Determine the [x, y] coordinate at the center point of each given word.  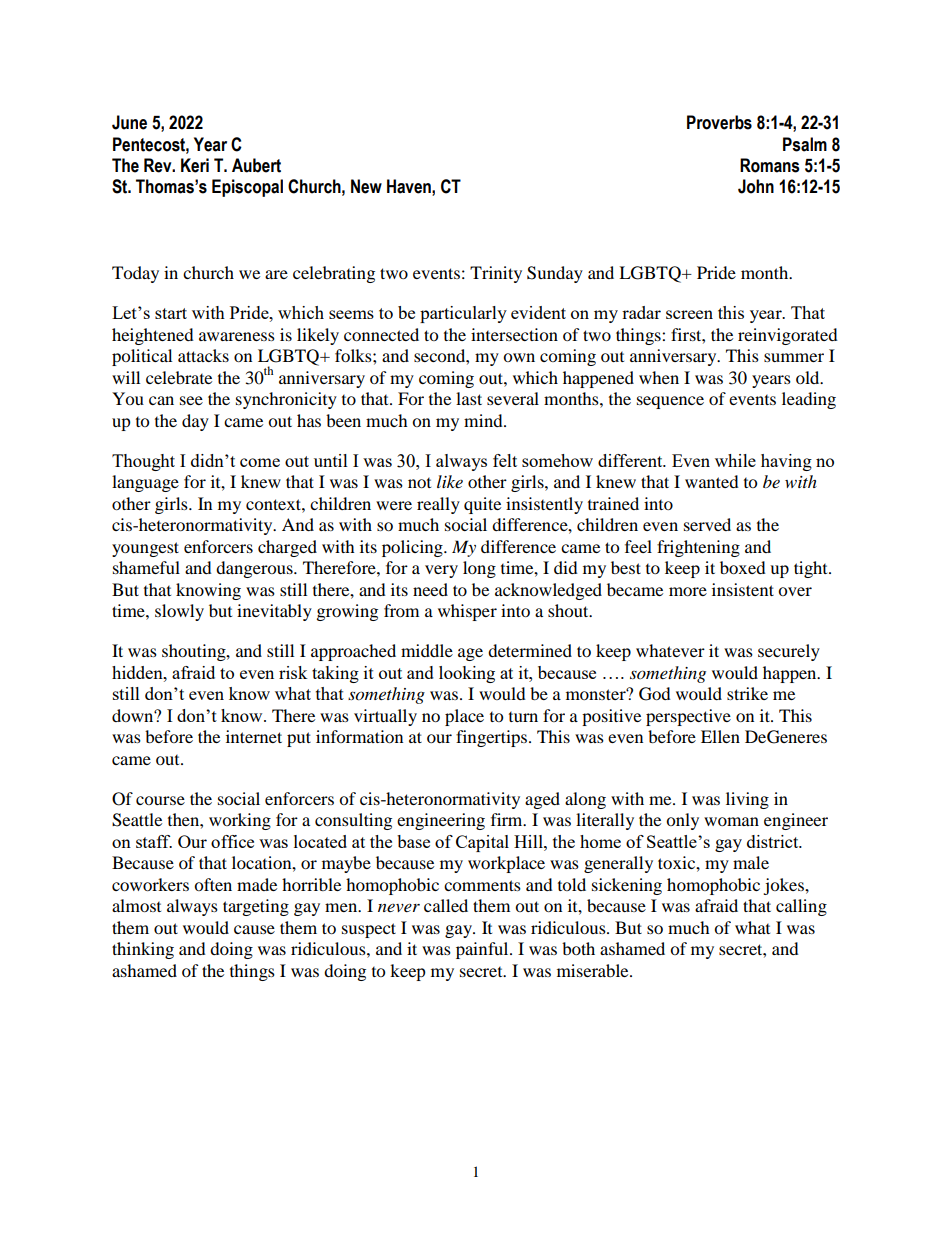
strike [747, 693]
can [161, 400]
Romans [769, 165]
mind [484, 420]
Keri [195, 165]
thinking [143, 950]
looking [467, 674]
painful [483, 950]
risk [293, 672]
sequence [670, 402]
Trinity [496, 274]
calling [801, 907]
